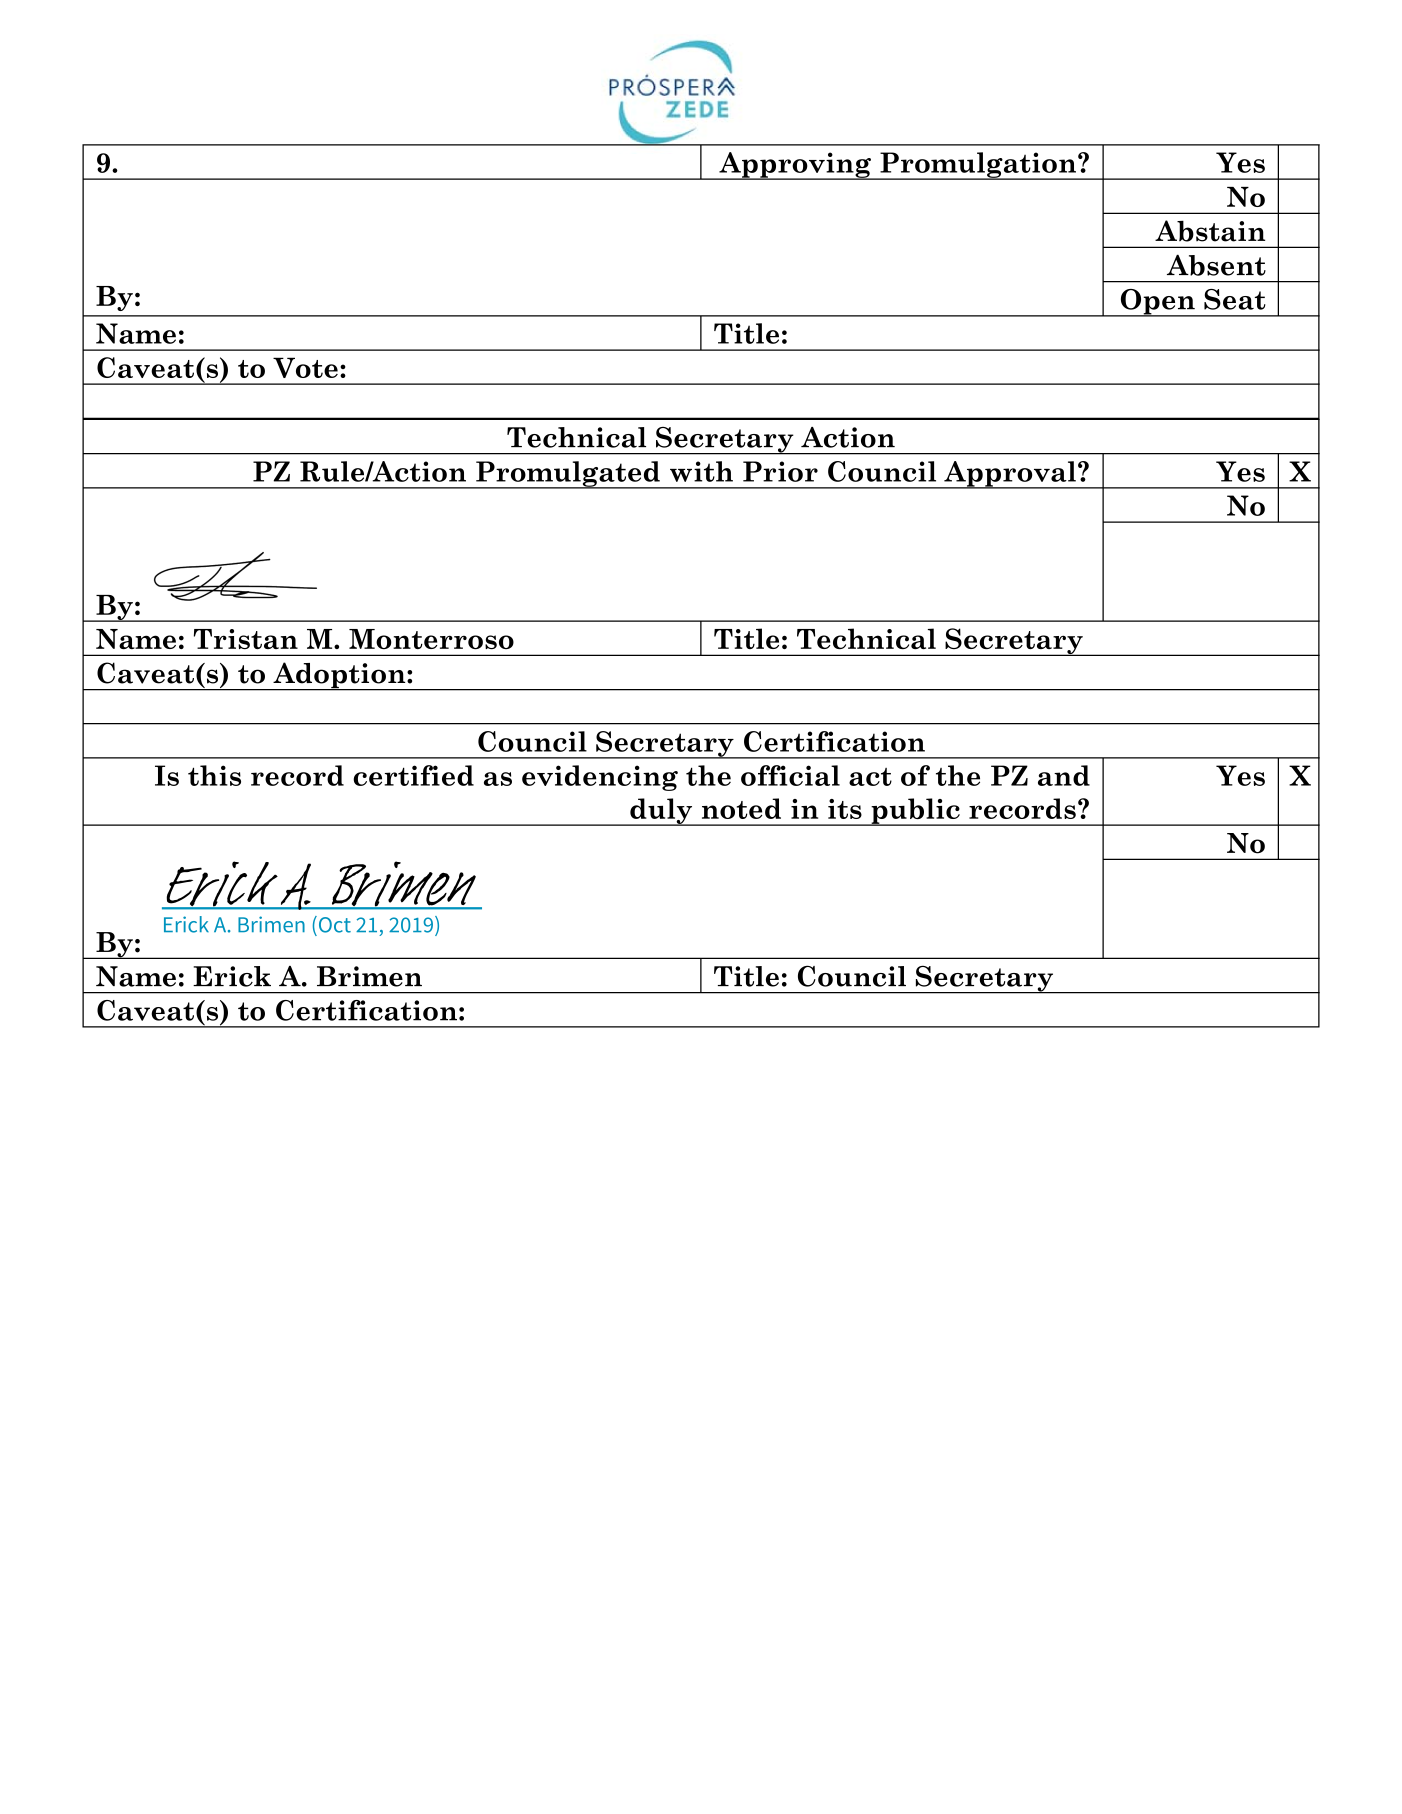  Describe the element at coordinates (978, 166) in the screenshot. I see `Promulgation` at that location.
